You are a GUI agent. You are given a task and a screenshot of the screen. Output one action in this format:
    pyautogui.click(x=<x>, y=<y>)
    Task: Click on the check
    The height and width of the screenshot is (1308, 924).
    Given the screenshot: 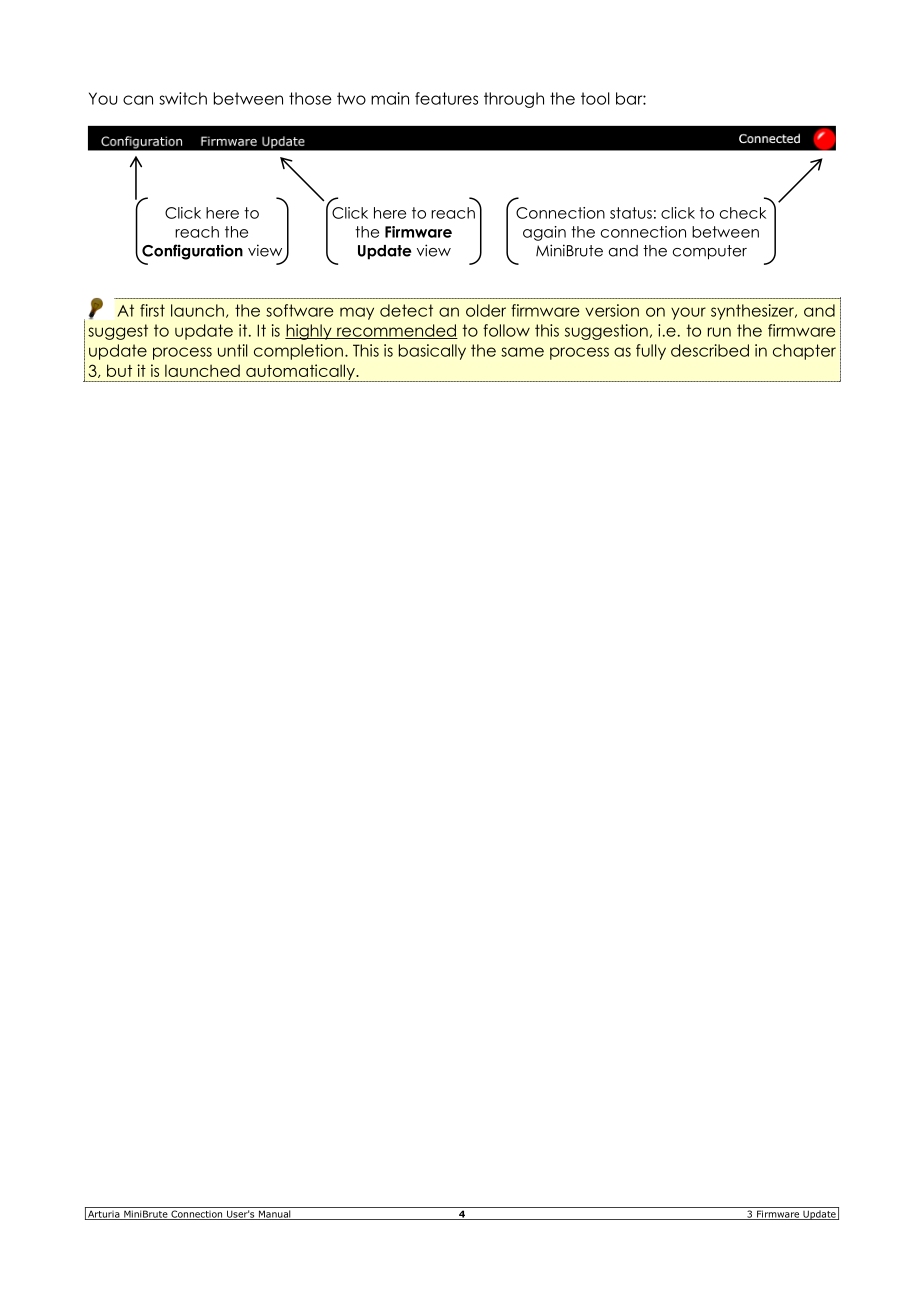 What is the action you would take?
    pyautogui.click(x=743, y=213)
